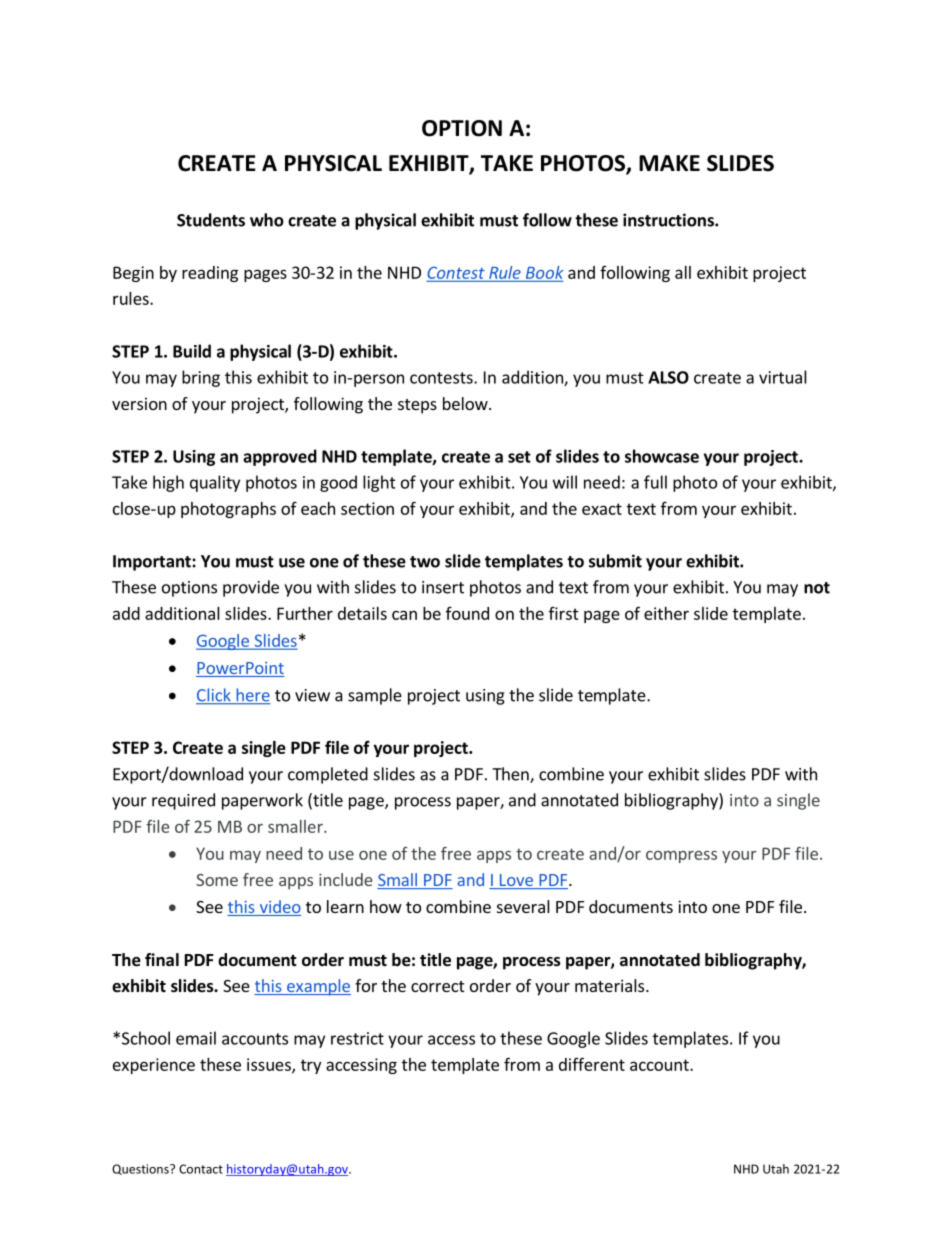 The image size is (952, 1233). Describe the element at coordinates (201, 1169) in the page. I see `Contact` at that location.
